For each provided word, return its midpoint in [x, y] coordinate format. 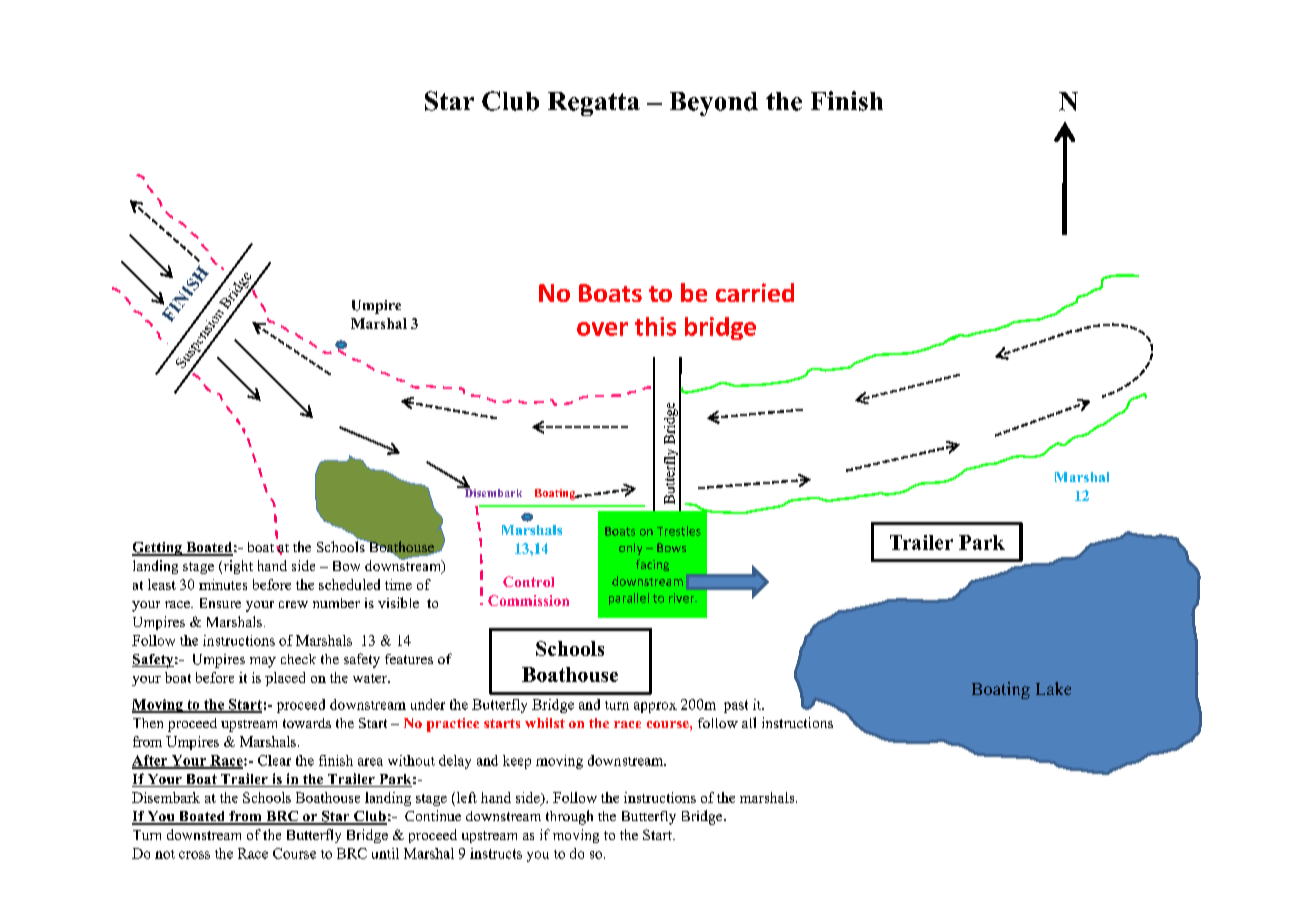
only [630, 549]
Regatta [594, 104]
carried [755, 292]
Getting [158, 549]
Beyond [714, 104]
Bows [671, 547]
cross [194, 855]
